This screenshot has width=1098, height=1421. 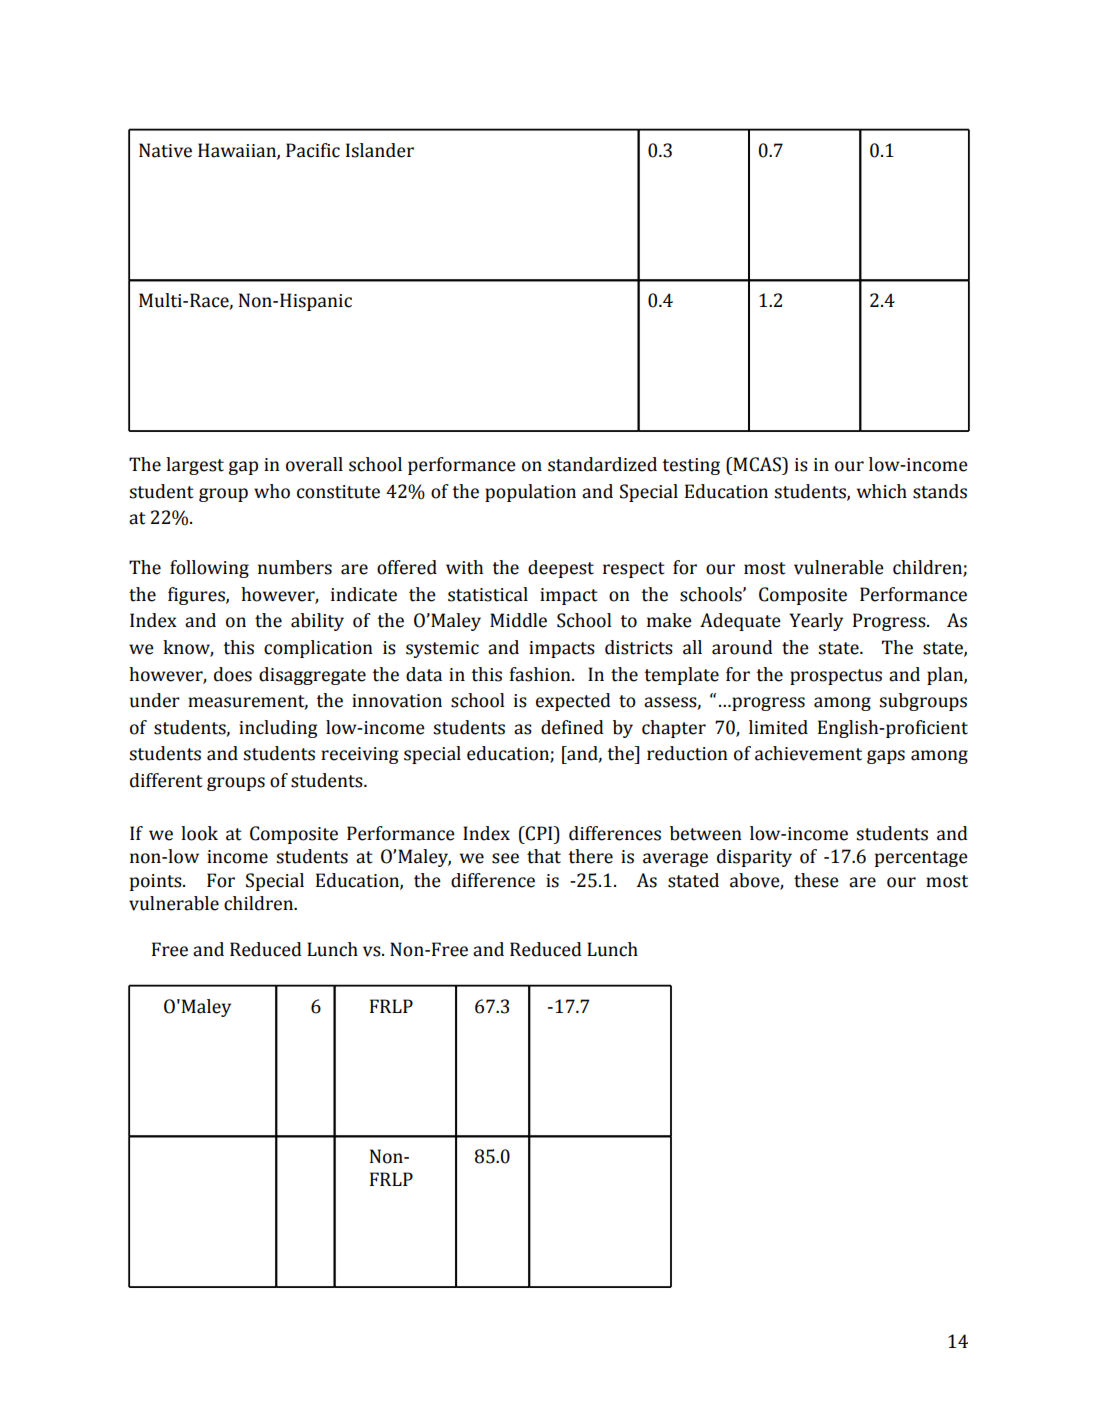 What do you see at coordinates (380, 150) in the screenshot?
I see `Islander` at bounding box center [380, 150].
